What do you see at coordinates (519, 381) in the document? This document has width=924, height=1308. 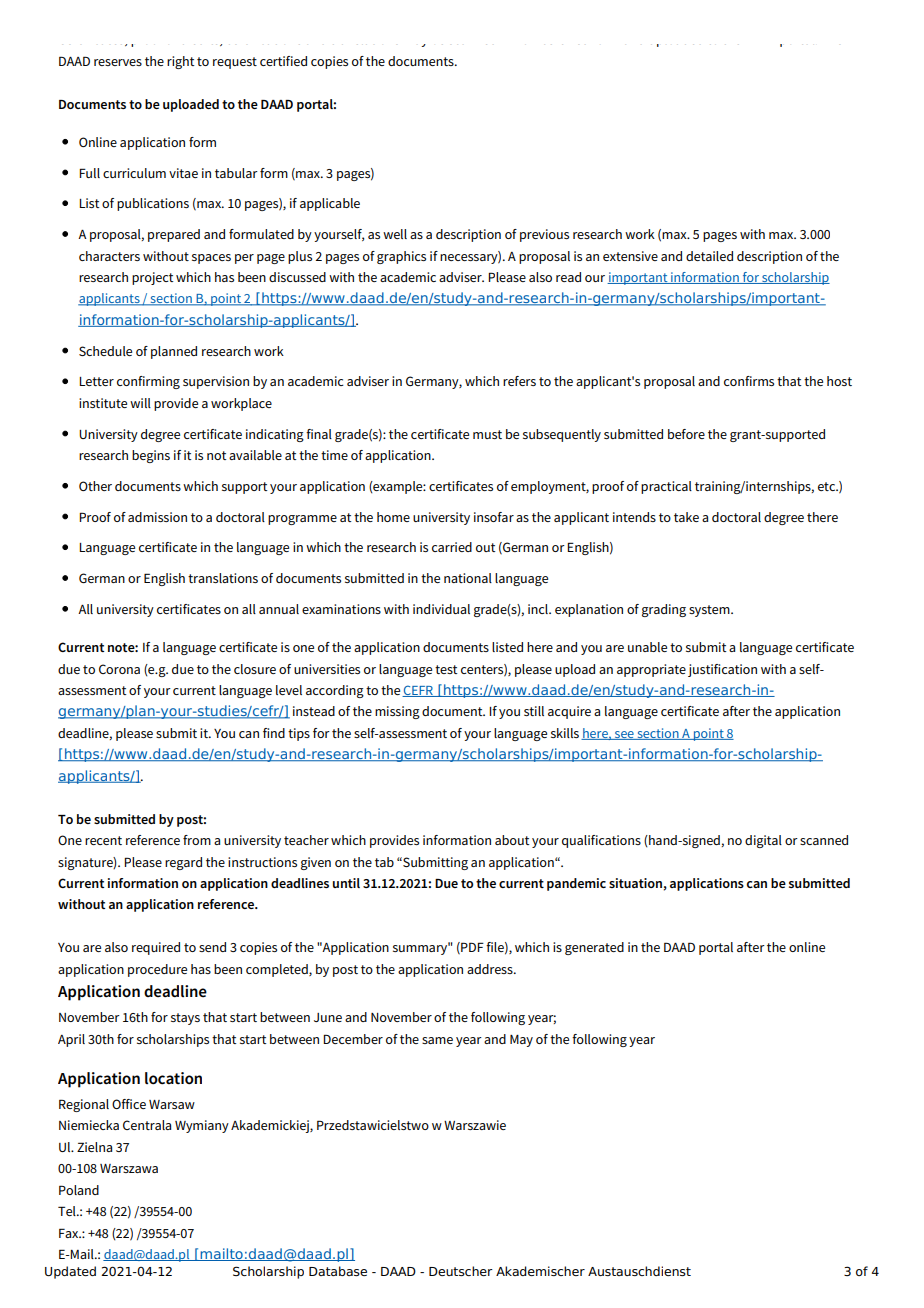 I see `refers` at bounding box center [519, 381].
